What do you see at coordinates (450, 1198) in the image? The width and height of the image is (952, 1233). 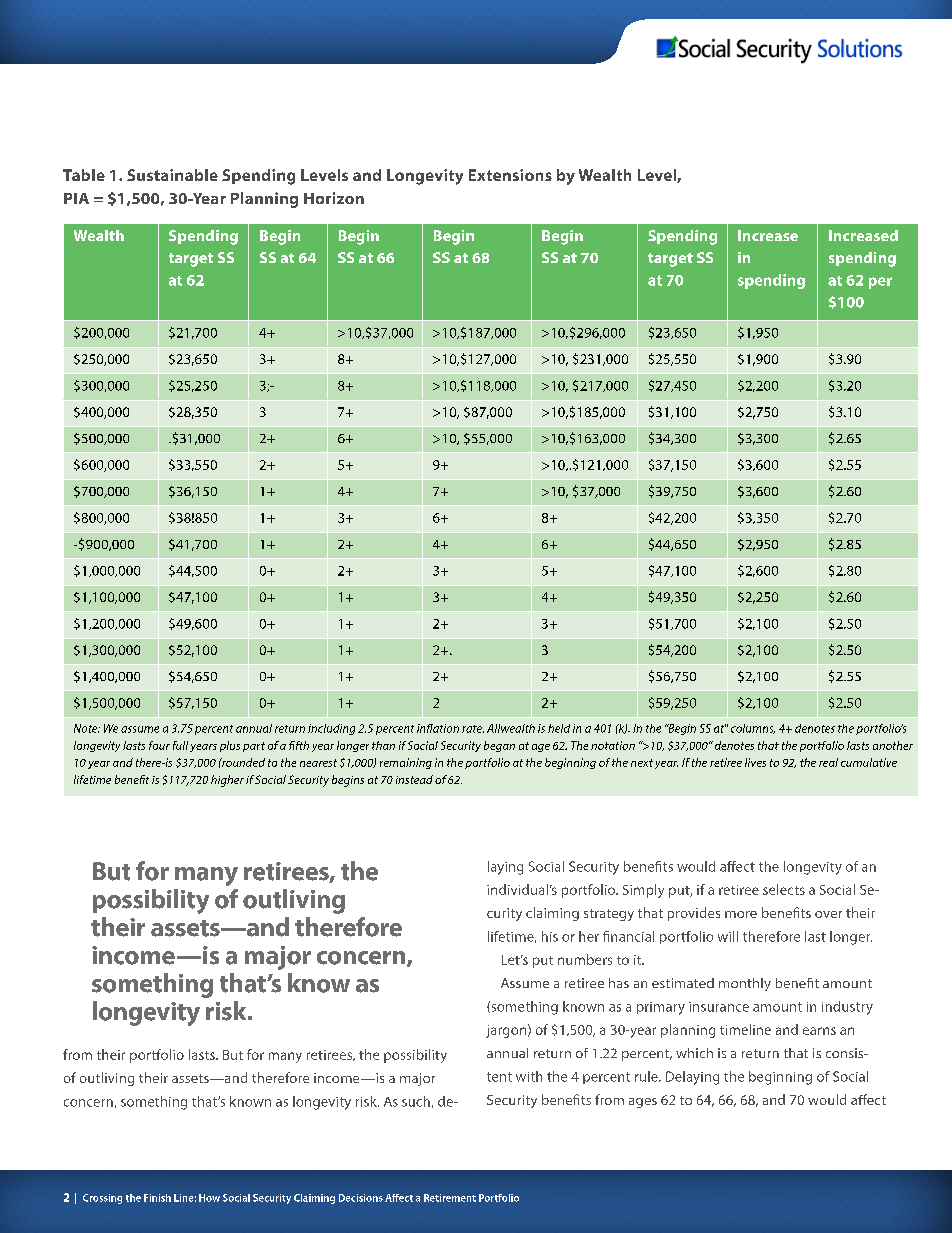 I see `Retirement` at bounding box center [450, 1198].
